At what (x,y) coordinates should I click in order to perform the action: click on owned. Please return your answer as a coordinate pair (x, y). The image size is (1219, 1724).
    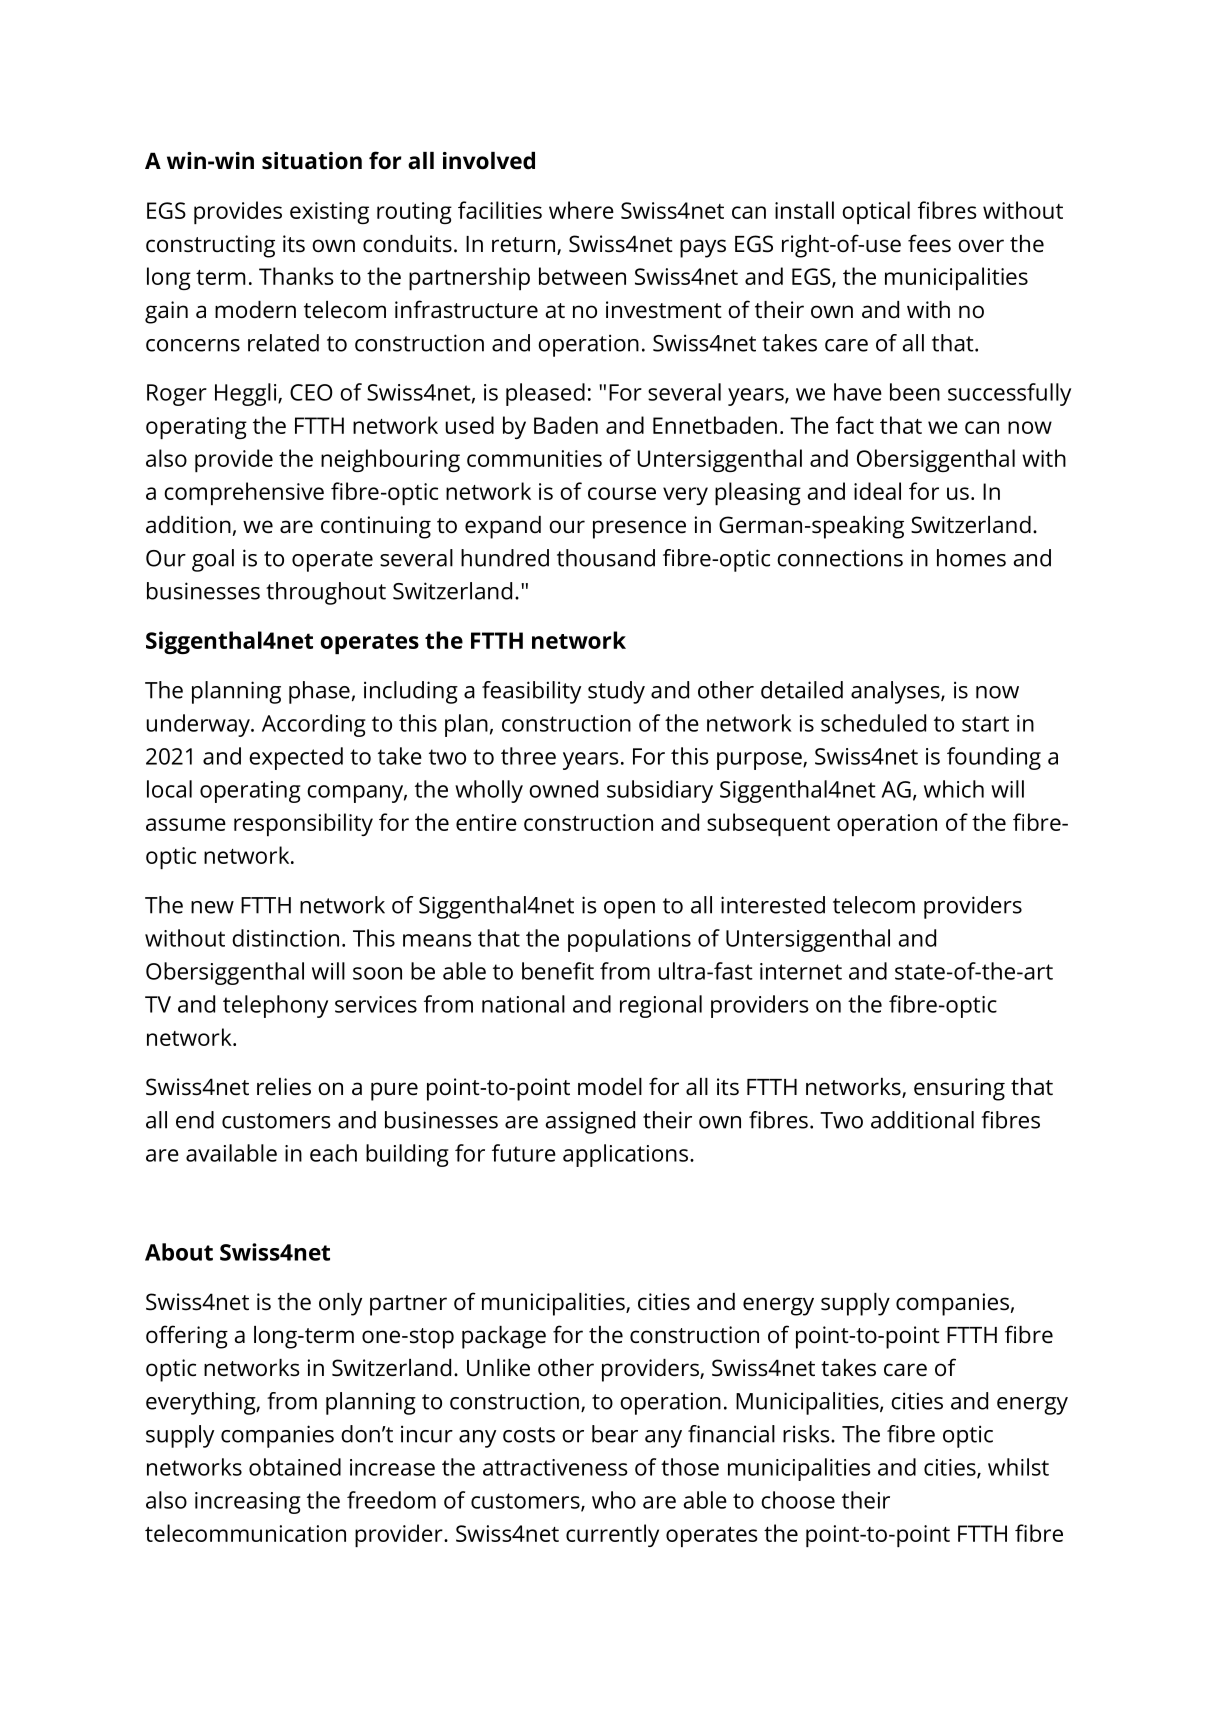
    Looking at the image, I should click on (563, 789).
